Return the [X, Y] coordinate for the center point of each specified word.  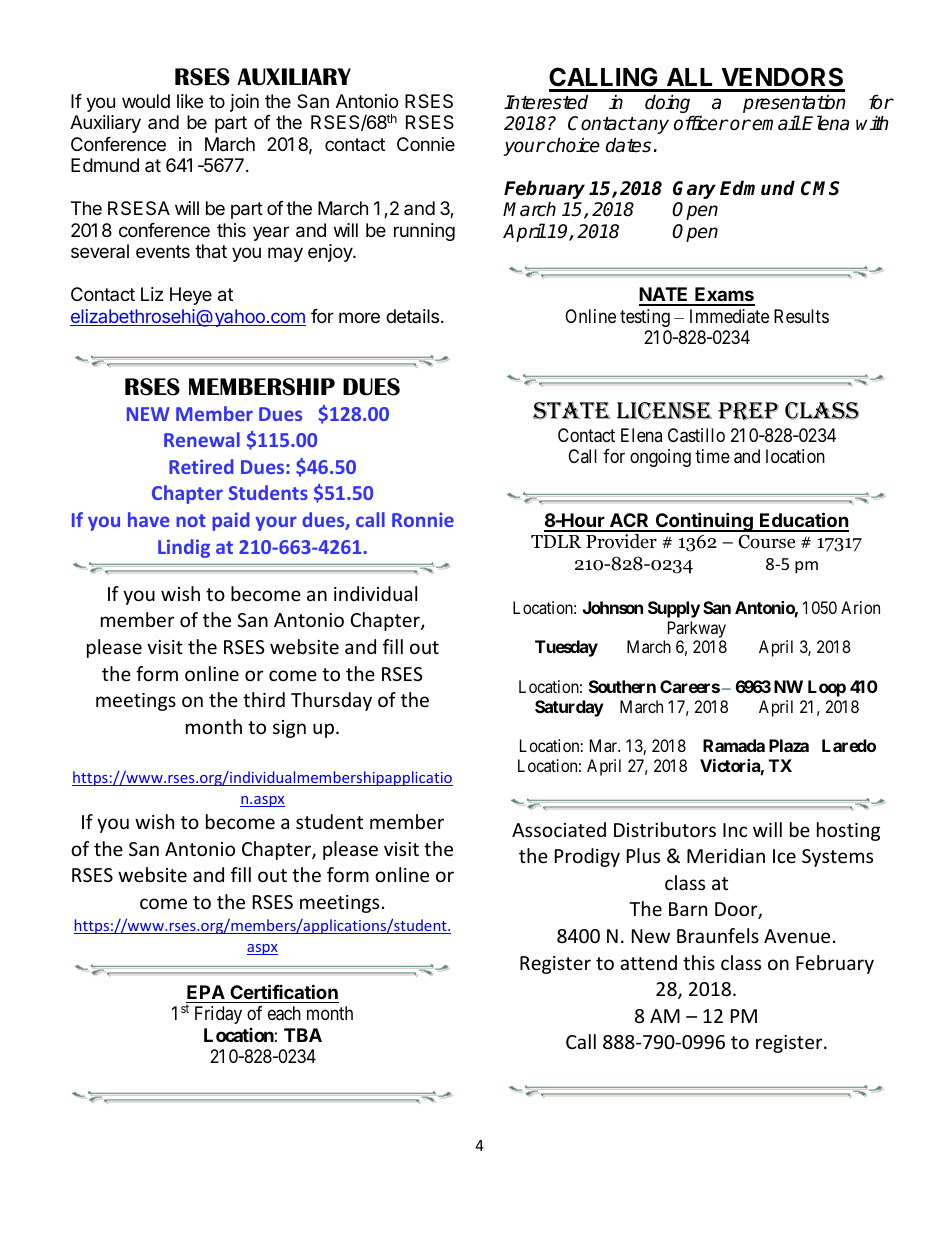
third [264, 699]
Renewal [202, 439]
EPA [206, 992]
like [190, 101]
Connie [426, 144]
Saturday [569, 708]
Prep [748, 411]
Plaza [789, 745]
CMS [820, 188]
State [571, 411]
